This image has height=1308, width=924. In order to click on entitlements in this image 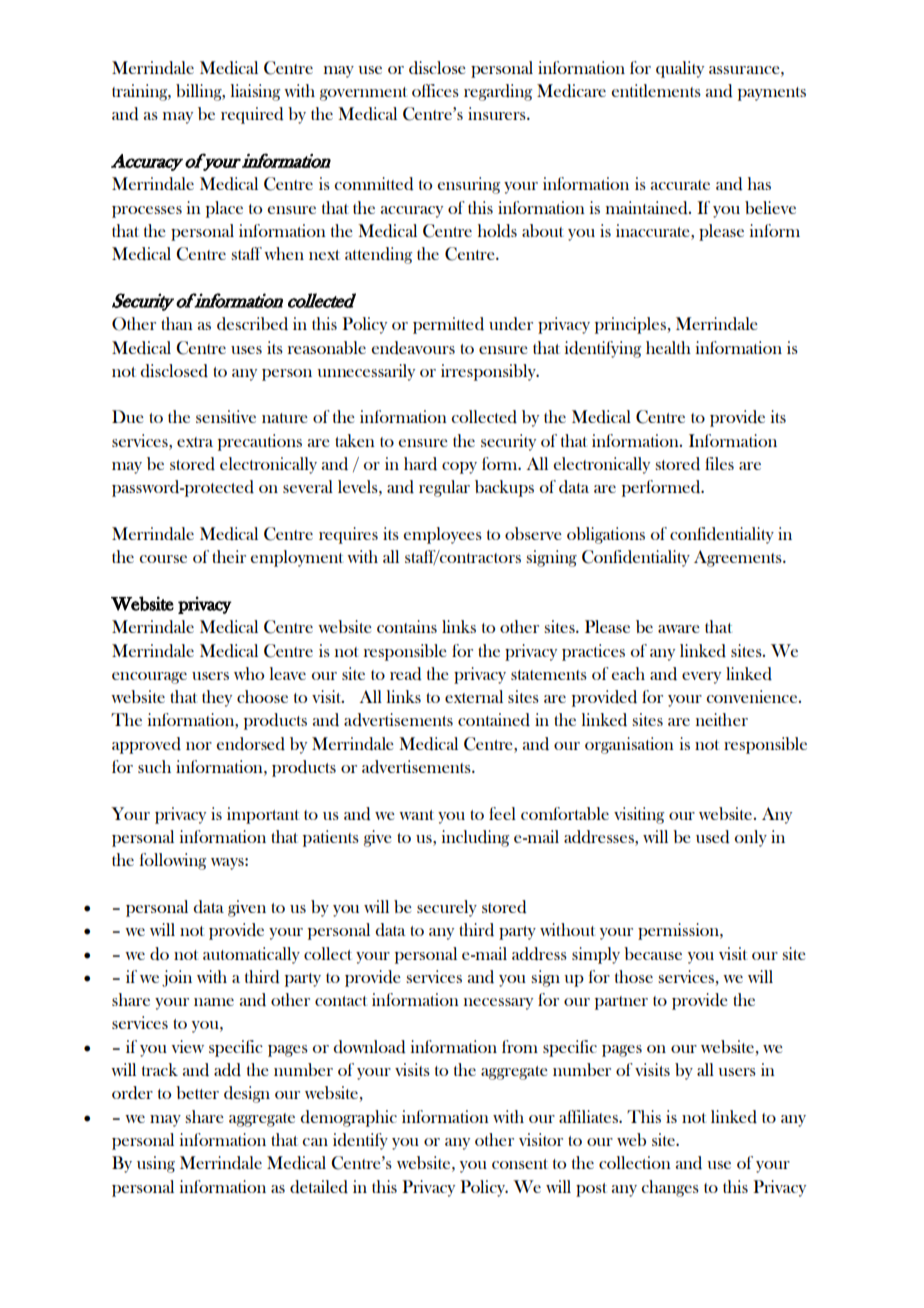, I will do `click(656, 90)`.
